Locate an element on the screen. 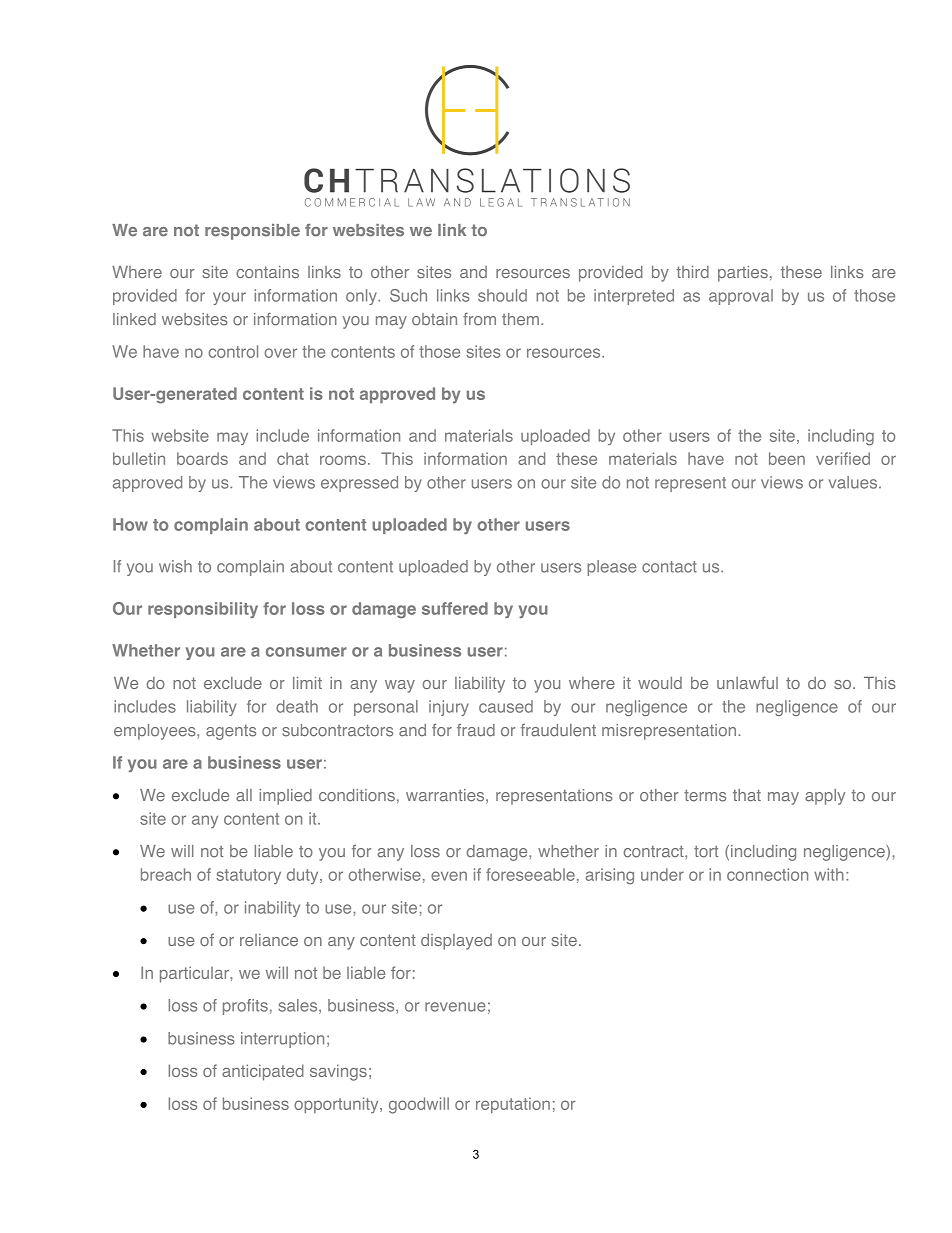 This screenshot has width=952, height=1233. parties is located at coordinates (743, 274).
